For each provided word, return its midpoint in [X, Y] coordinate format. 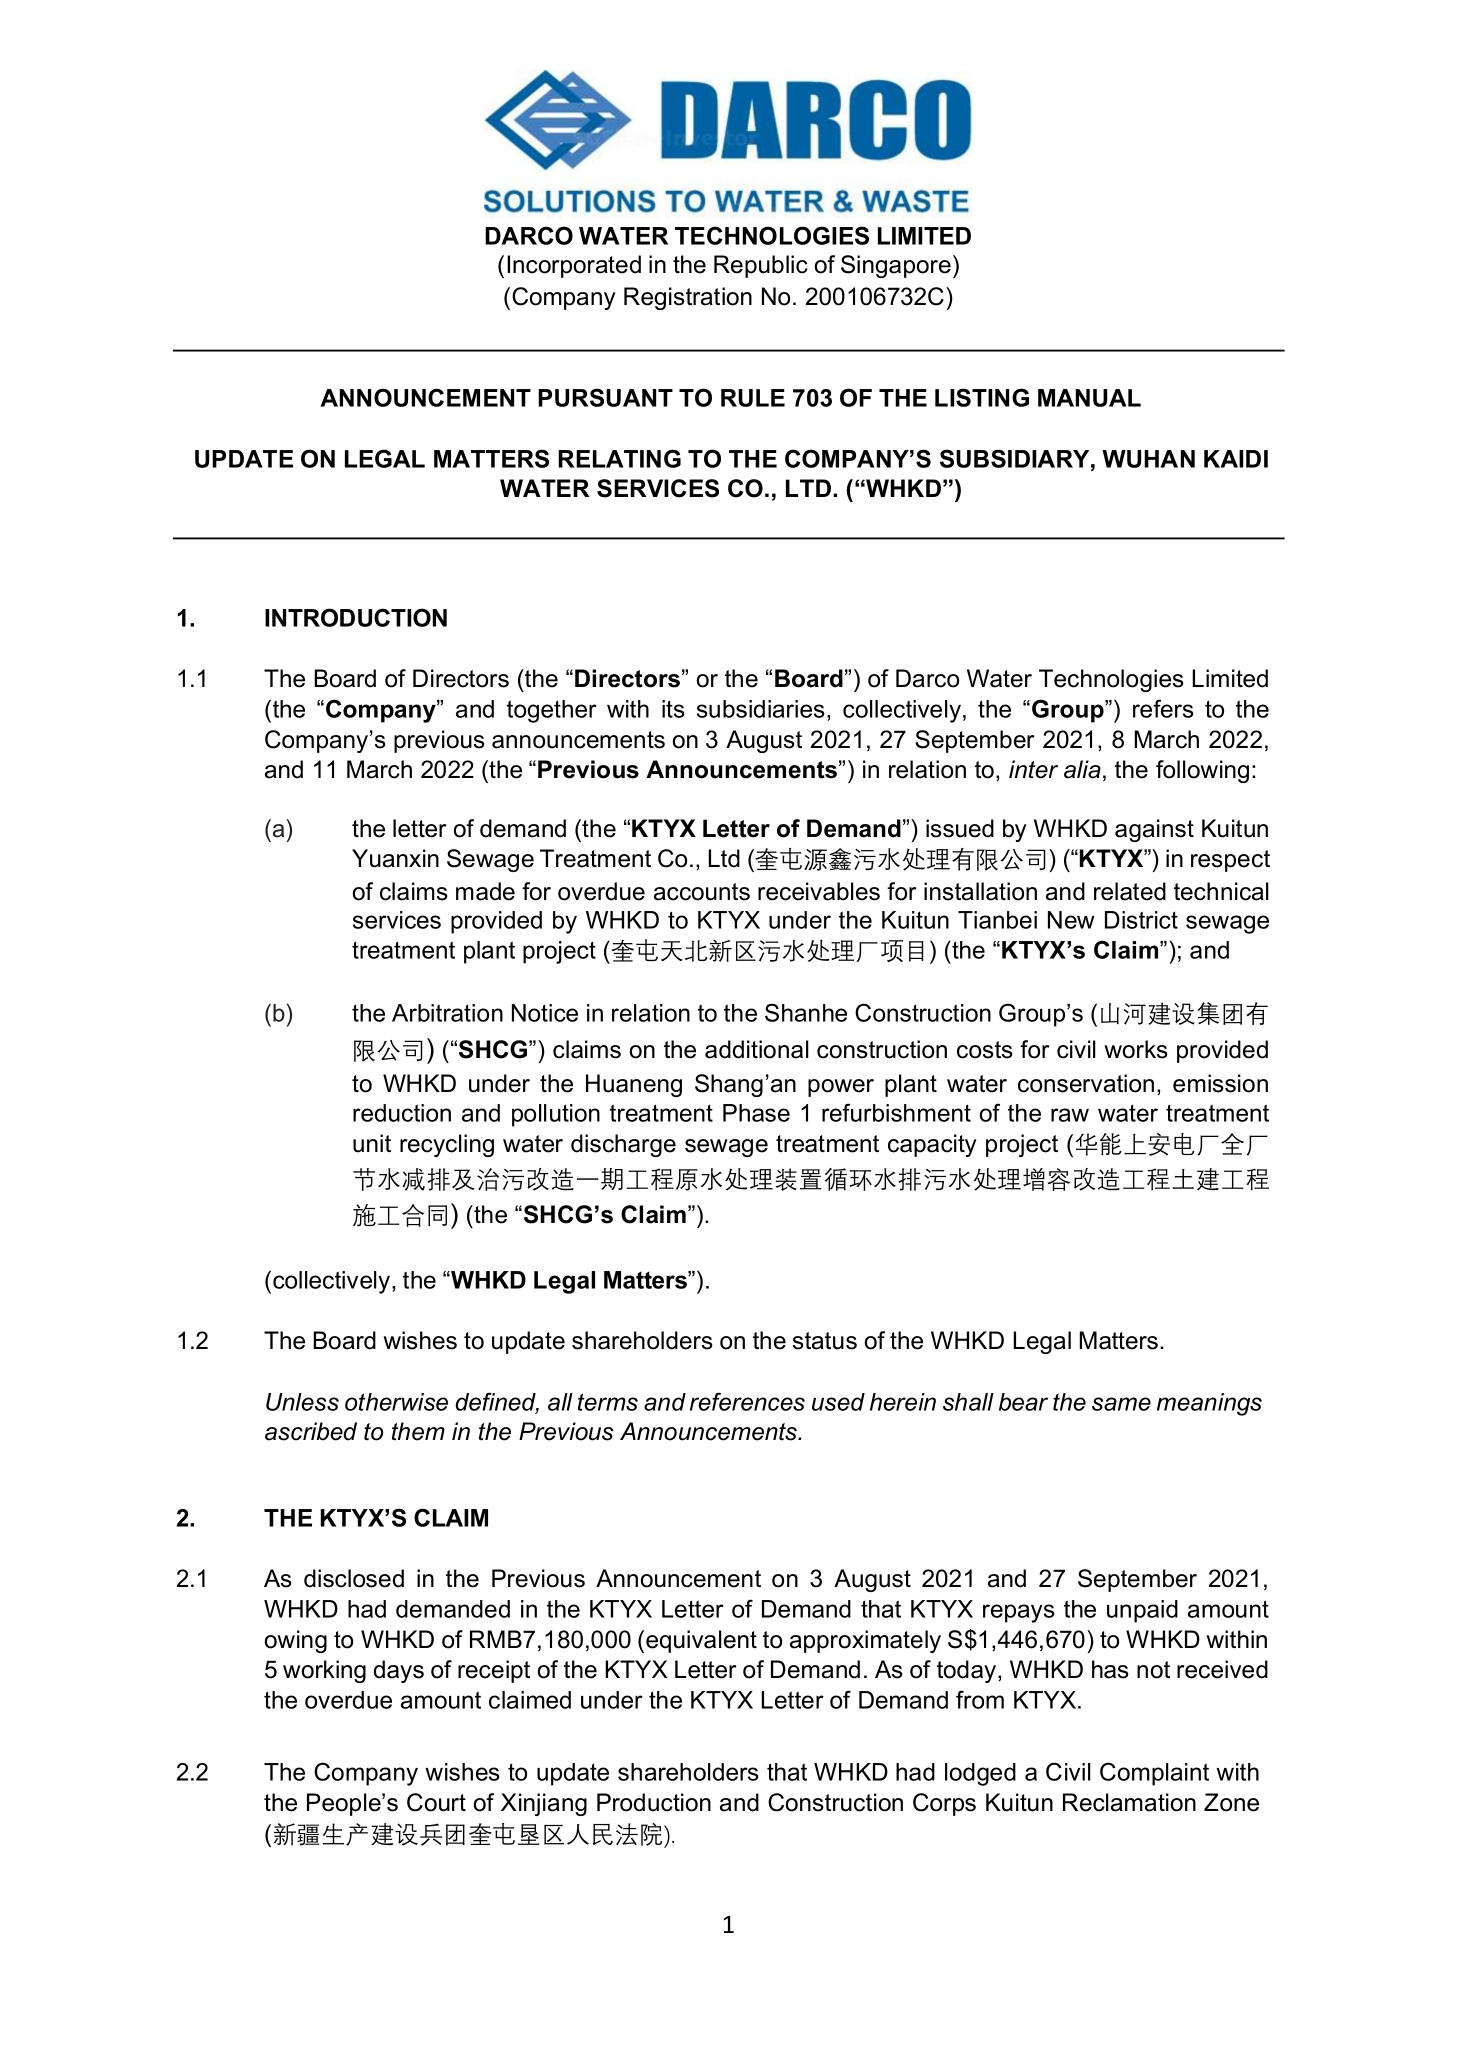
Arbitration [447, 1013]
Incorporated [574, 266]
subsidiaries [761, 709]
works [1136, 1049]
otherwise [396, 1402]
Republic [761, 266]
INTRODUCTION [356, 617]
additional [757, 1049]
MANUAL [1089, 398]
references [747, 1401]
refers [1163, 708]
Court [436, 1802]
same [1121, 1404]
